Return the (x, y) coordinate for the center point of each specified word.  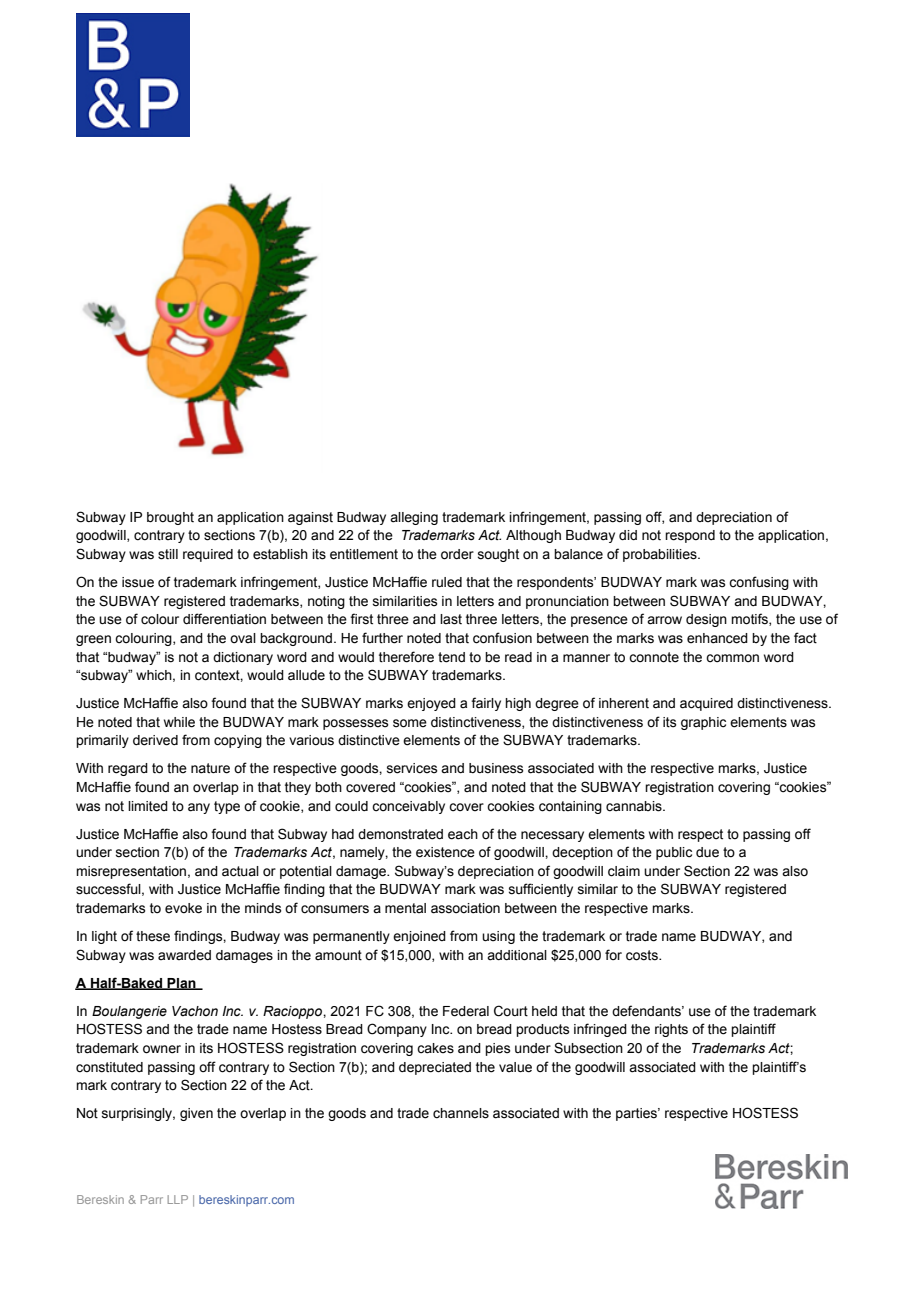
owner (162, 1049)
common (732, 658)
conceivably (408, 807)
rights (671, 1030)
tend (451, 657)
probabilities (661, 555)
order (457, 554)
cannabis (635, 806)
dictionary (243, 658)
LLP (178, 1199)
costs (643, 955)
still (168, 554)
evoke (183, 908)
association (465, 908)
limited (148, 806)
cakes (435, 1048)
